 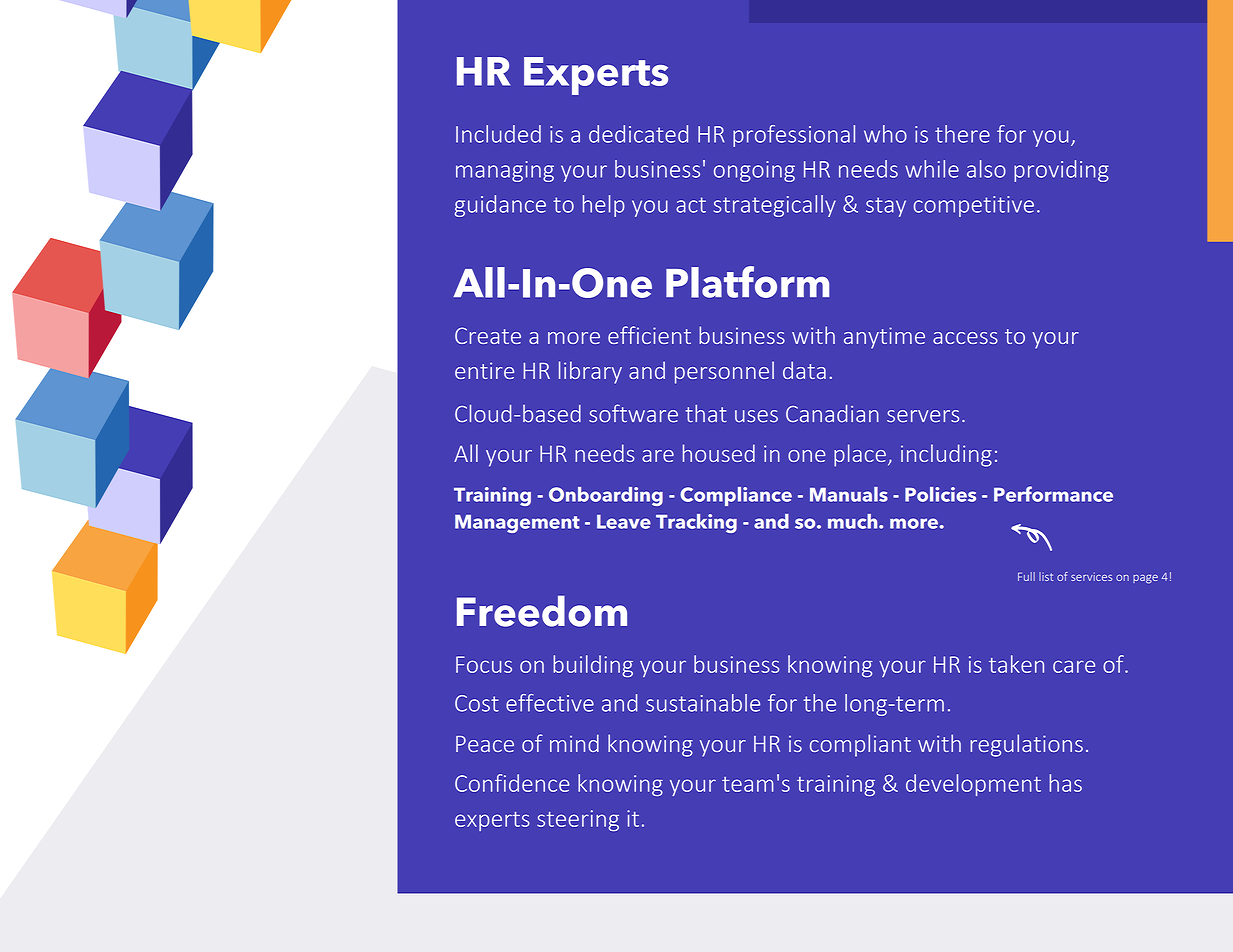 I want to click on Create, so click(x=488, y=335).
